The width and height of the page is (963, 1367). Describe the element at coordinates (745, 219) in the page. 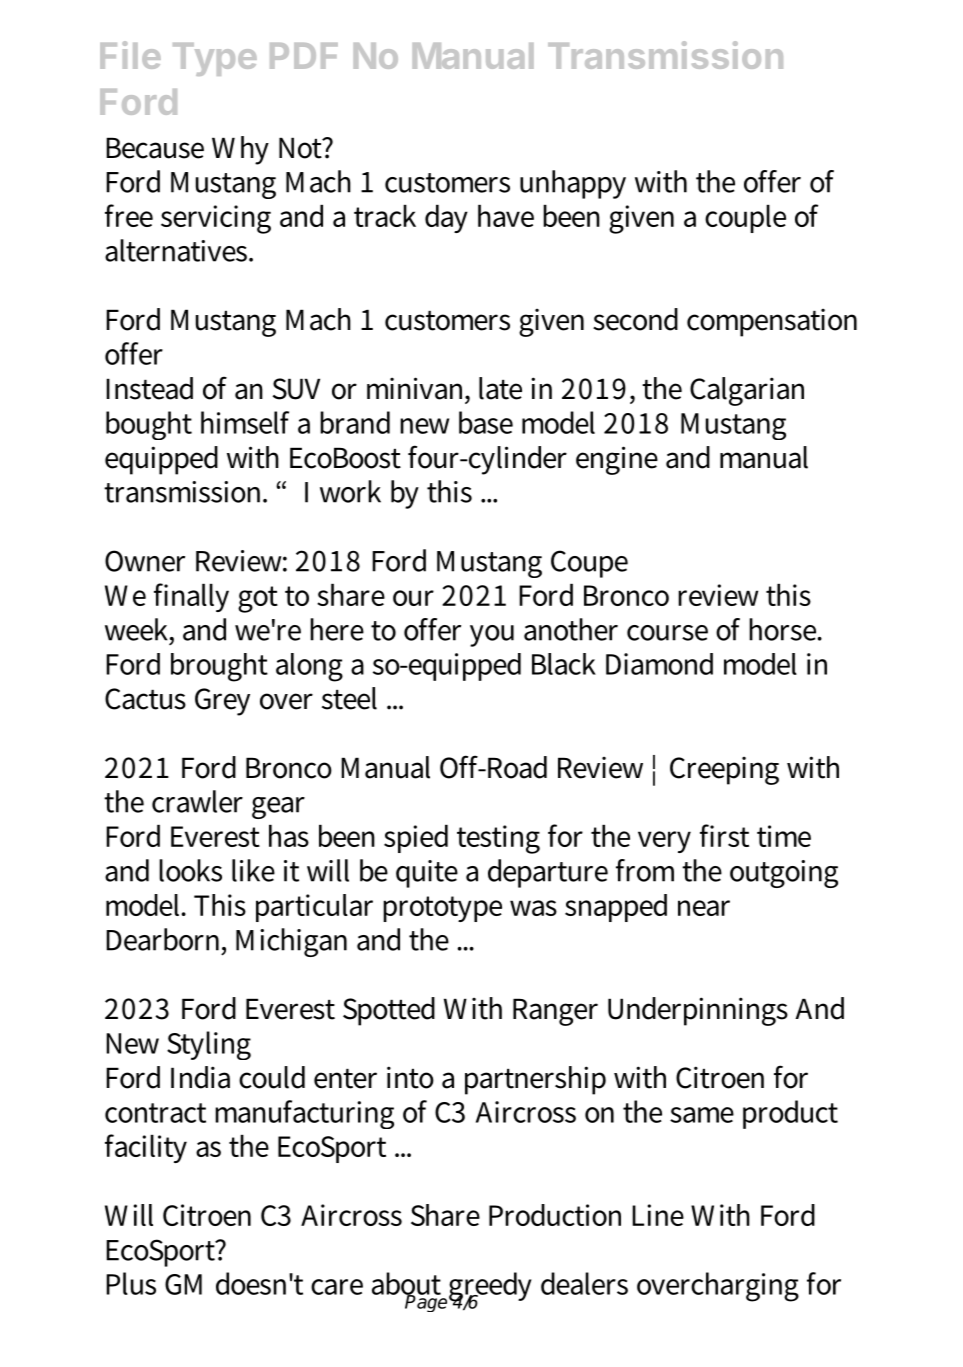

I see `couple` at that location.
